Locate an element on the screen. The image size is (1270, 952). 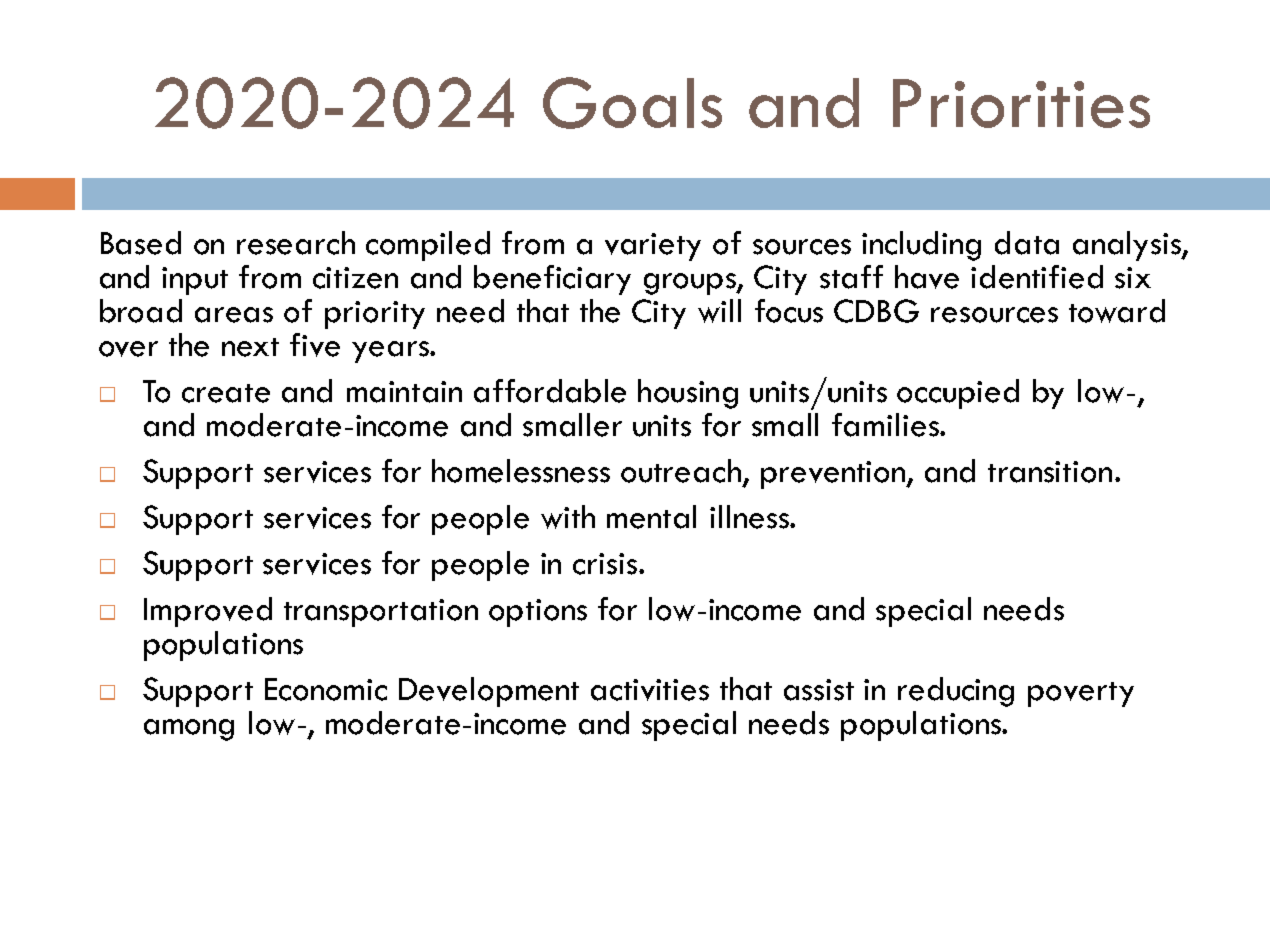
data is located at coordinates (1027, 243).
